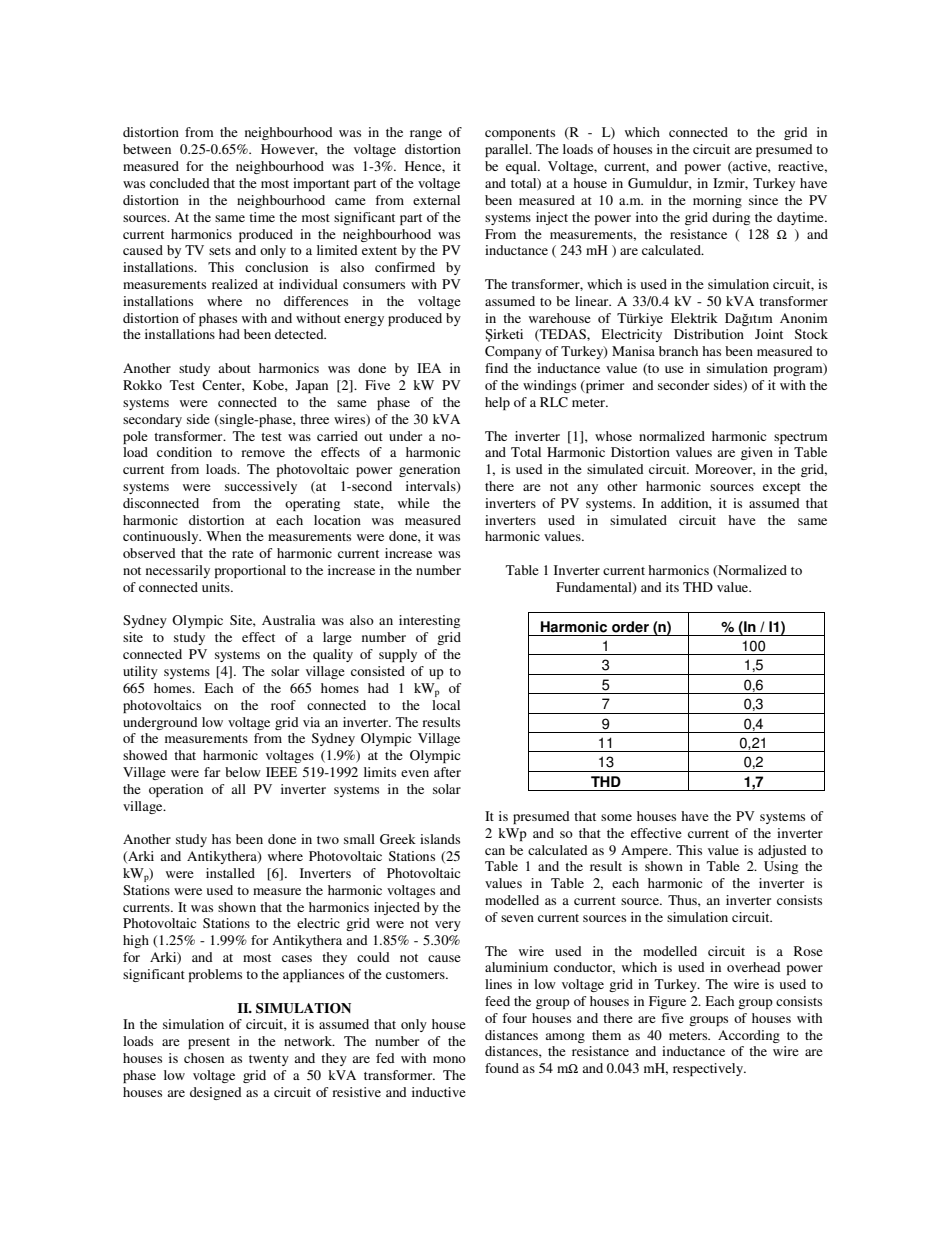  What do you see at coordinates (508, 150) in the screenshot?
I see `parallel` at bounding box center [508, 150].
